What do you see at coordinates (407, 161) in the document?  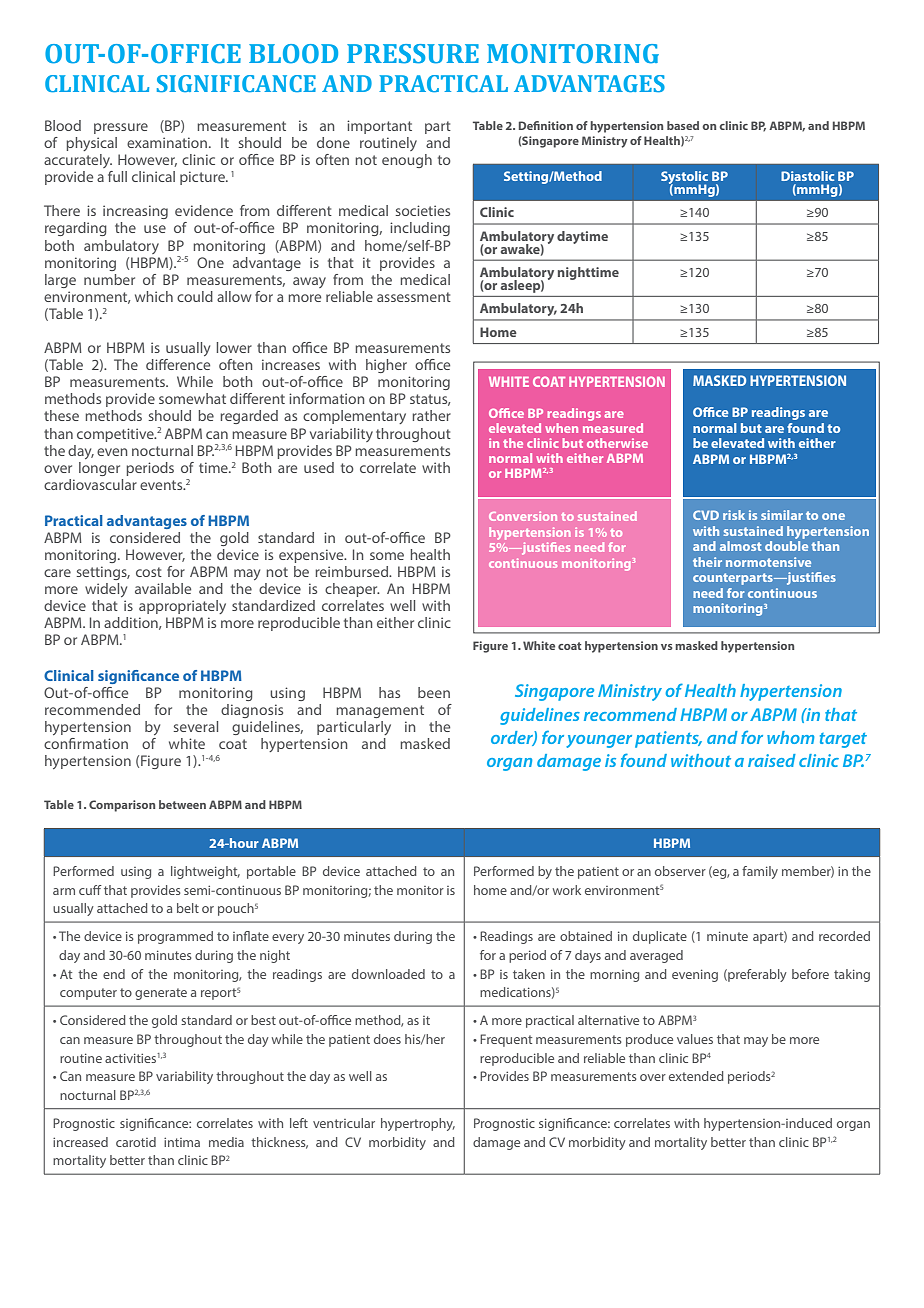 I see `enough` at bounding box center [407, 161].
